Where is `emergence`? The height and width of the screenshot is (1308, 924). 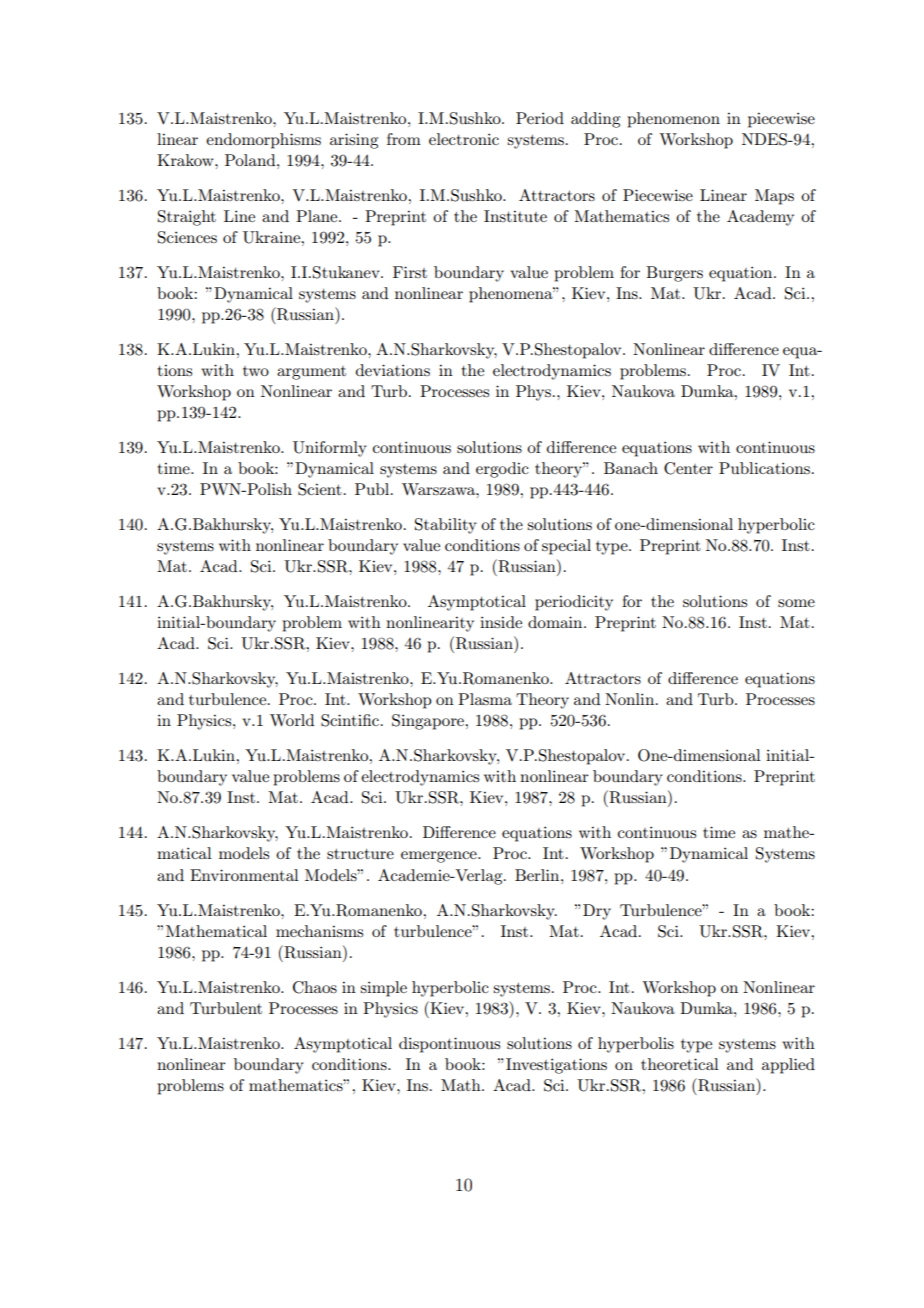 emergence is located at coordinates (440, 857).
